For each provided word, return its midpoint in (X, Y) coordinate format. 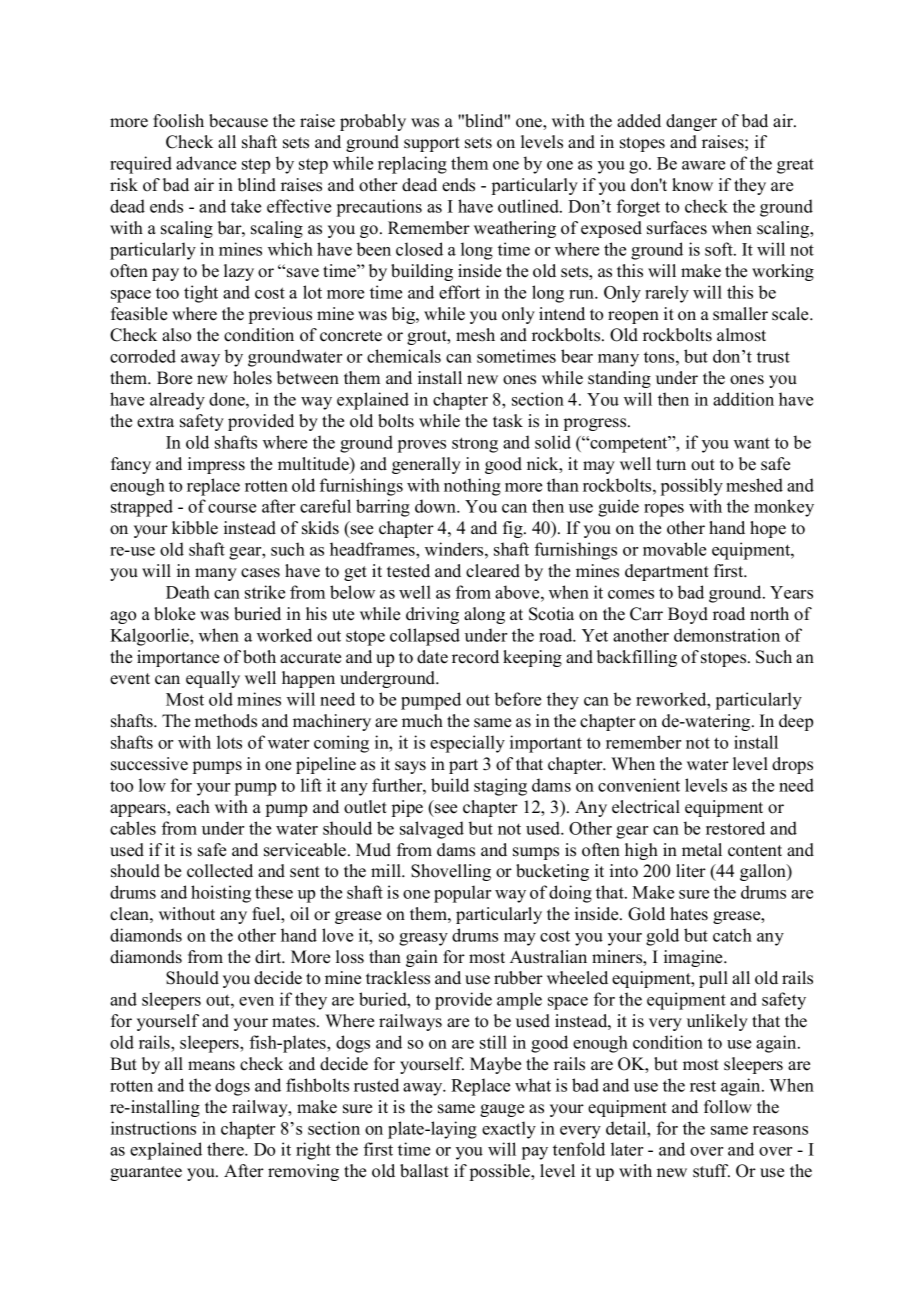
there (226, 1149)
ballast (424, 1171)
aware (703, 165)
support (432, 144)
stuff (711, 1171)
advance (206, 163)
